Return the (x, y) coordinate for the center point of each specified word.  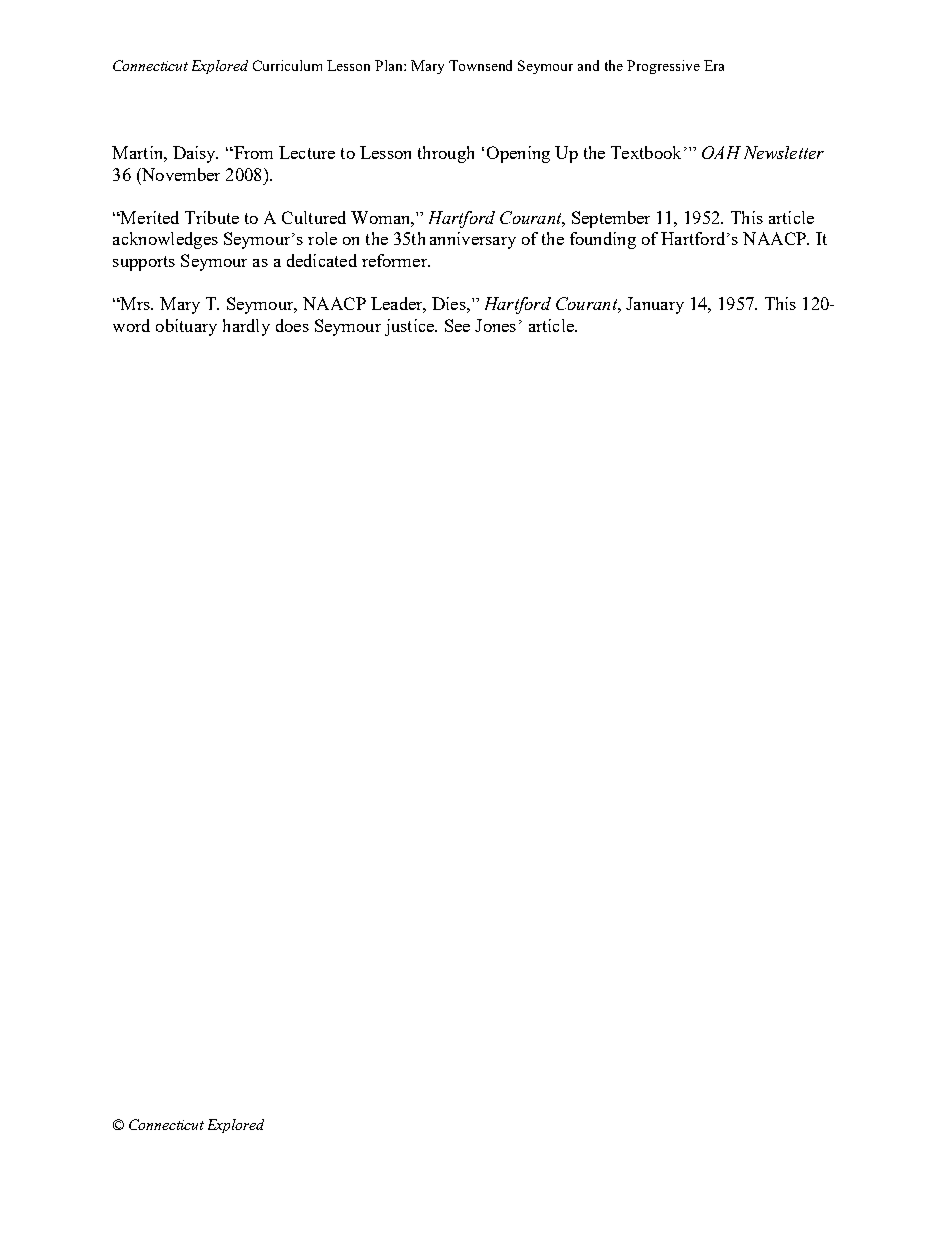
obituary (186, 327)
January (655, 305)
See (457, 325)
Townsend (480, 65)
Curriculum (287, 65)
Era (714, 65)
